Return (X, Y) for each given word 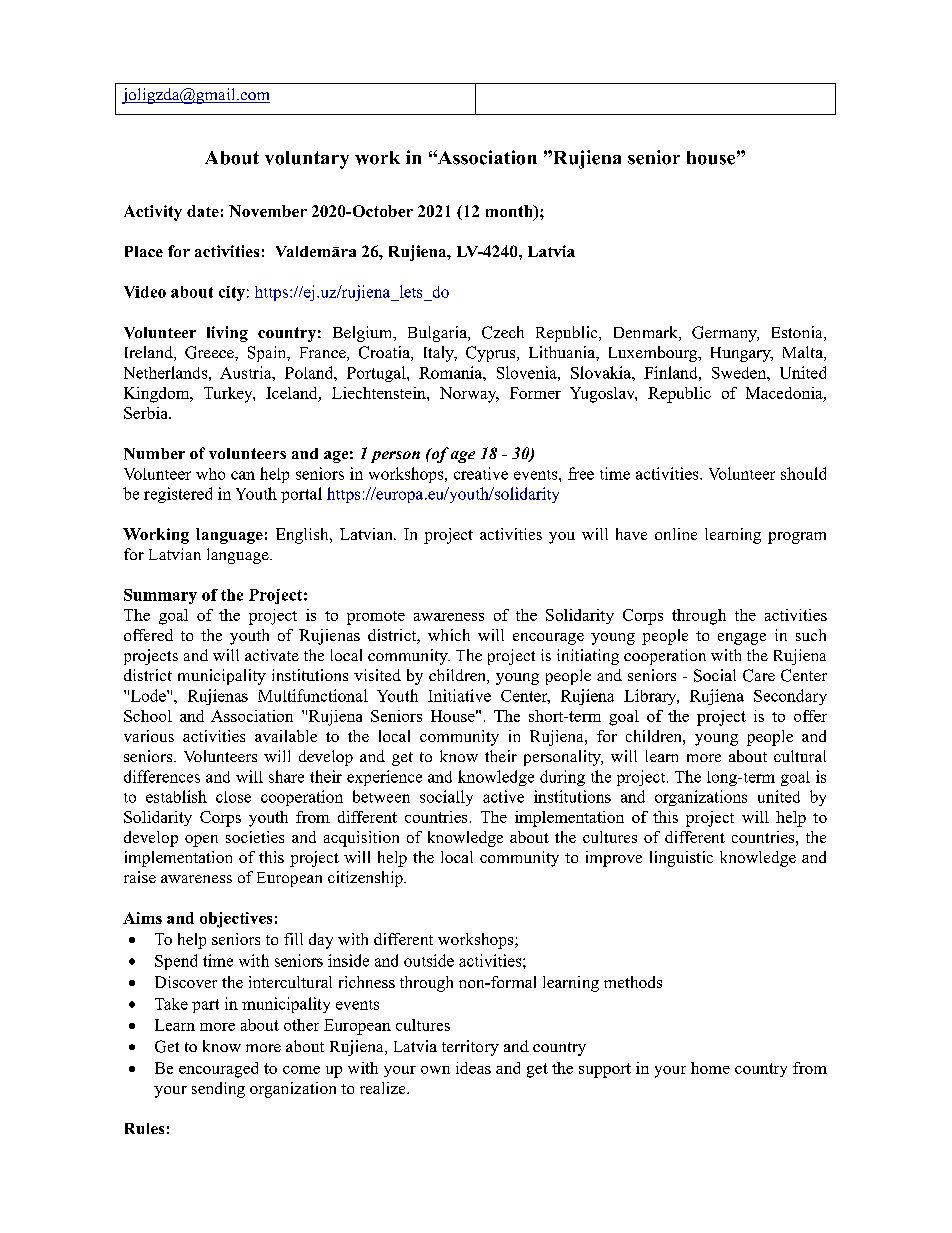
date (203, 211)
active (503, 796)
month (510, 212)
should (803, 473)
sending (218, 1090)
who (210, 474)
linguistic (681, 859)
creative (481, 473)
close (233, 797)
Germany (725, 334)
